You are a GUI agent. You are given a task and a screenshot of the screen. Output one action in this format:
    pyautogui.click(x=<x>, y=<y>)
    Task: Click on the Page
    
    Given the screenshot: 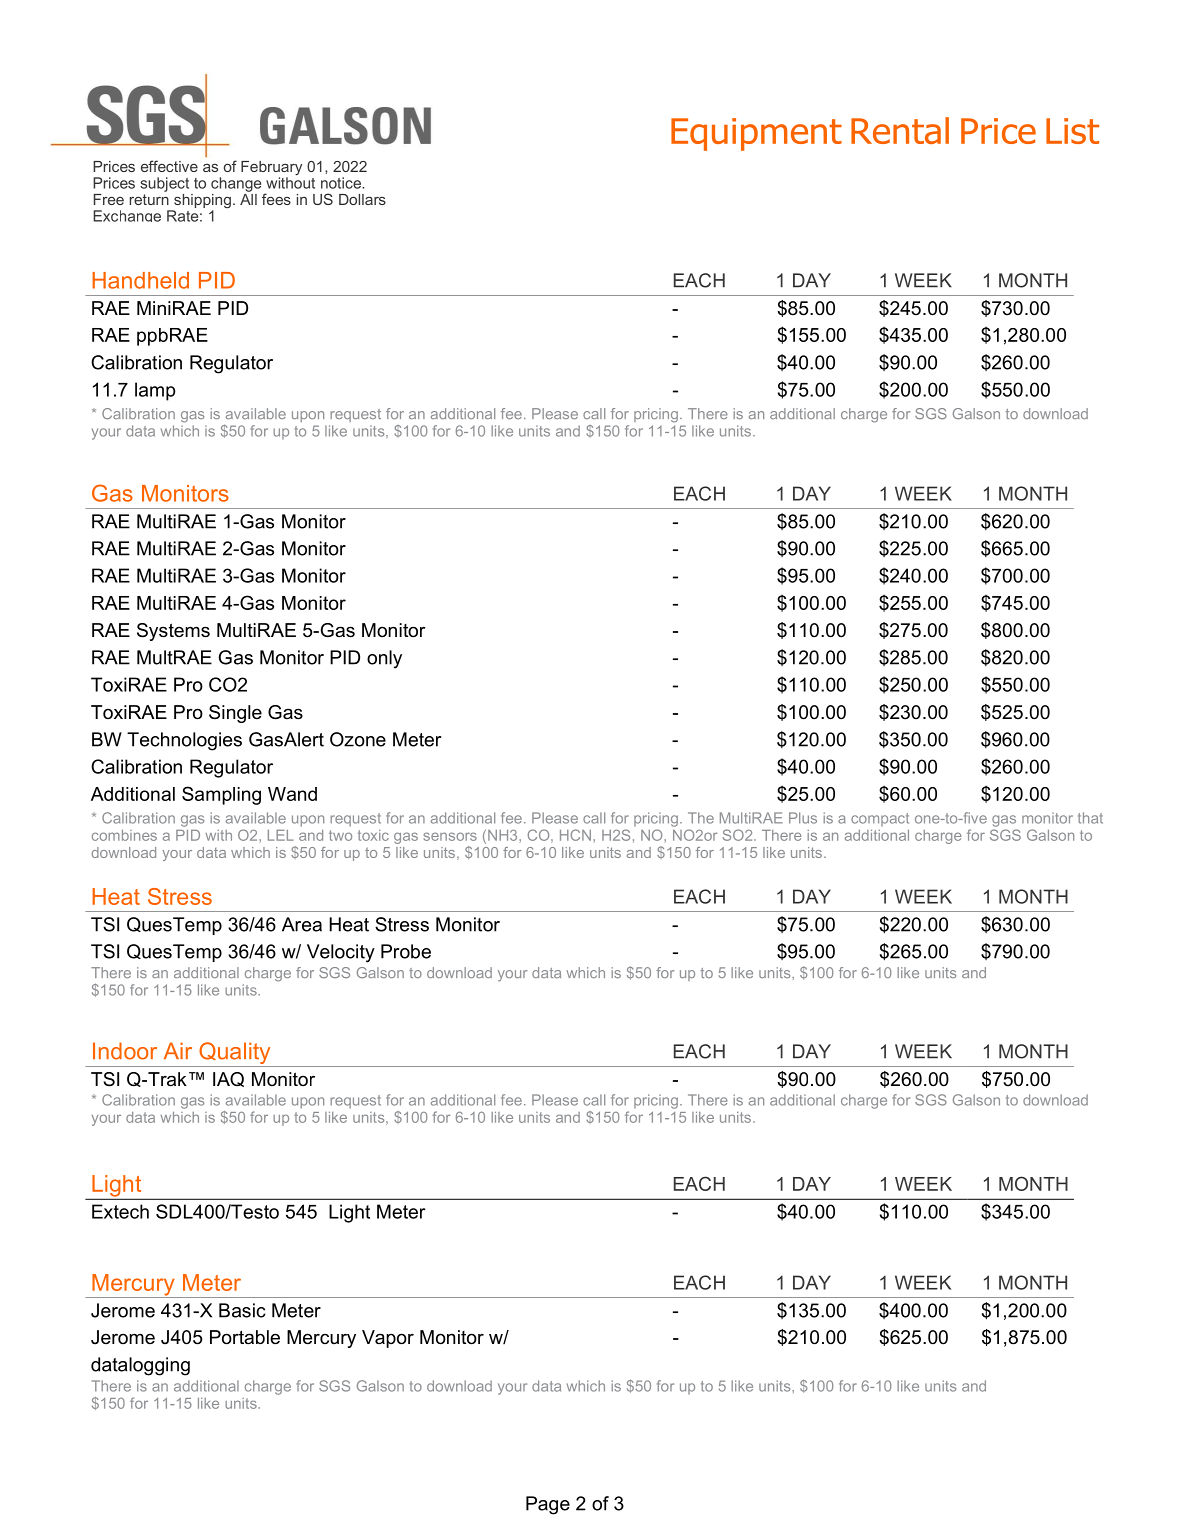 What is the action you would take?
    pyautogui.click(x=548, y=1505)
